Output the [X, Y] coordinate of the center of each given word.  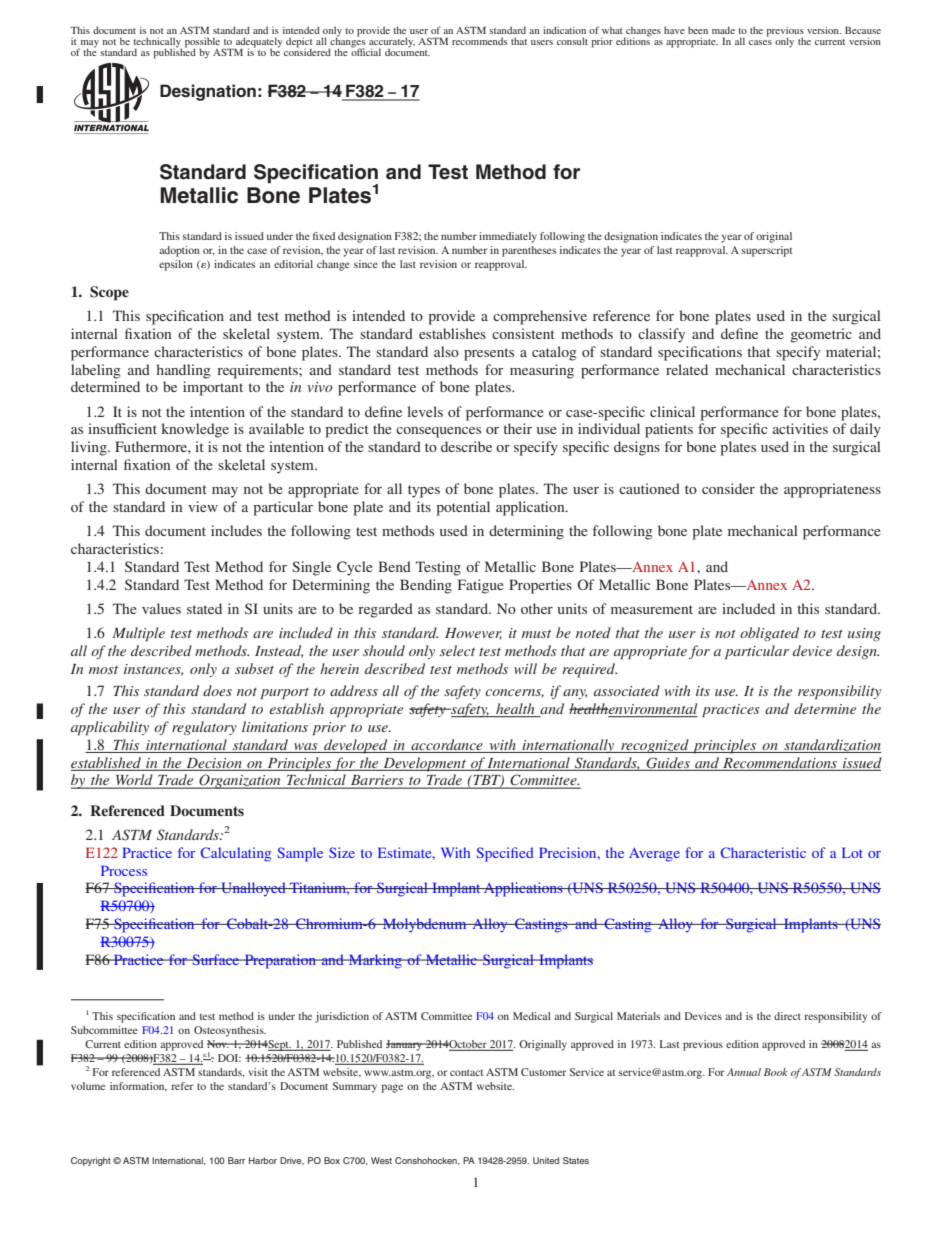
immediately [508, 237]
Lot [852, 852]
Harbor [263, 1160]
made [723, 30]
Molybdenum [425, 925]
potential [463, 508]
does [217, 690]
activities [800, 428]
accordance [447, 744]
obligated [769, 634]
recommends [479, 41]
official [366, 51]
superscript [767, 251]
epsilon [176, 265]
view [203, 506]
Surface [216, 959]
